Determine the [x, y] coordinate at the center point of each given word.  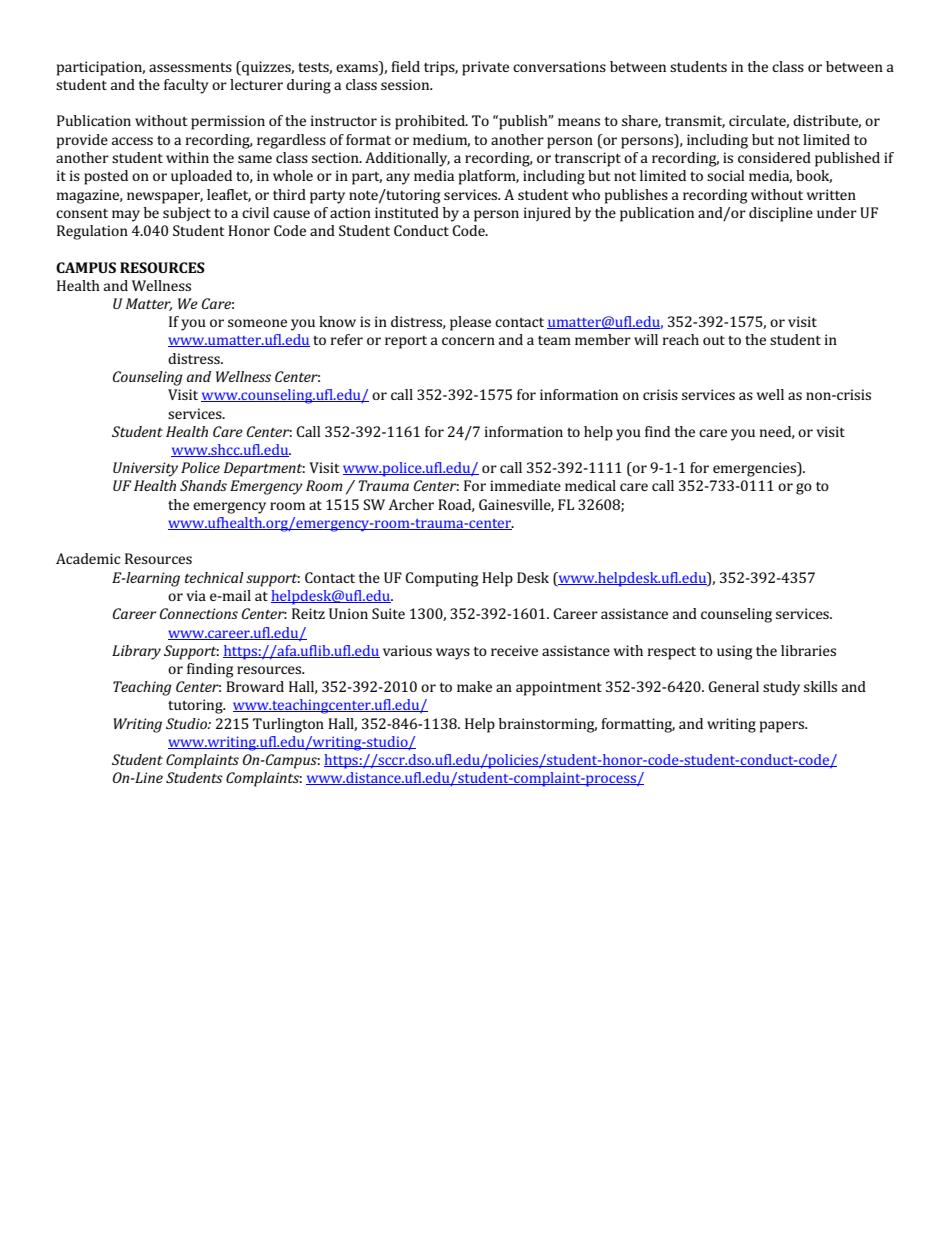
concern [468, 341]
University [145, 469]
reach [681, 339]
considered [774, 157]
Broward [255, 686]
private [485, 68]
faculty [186, 86]
